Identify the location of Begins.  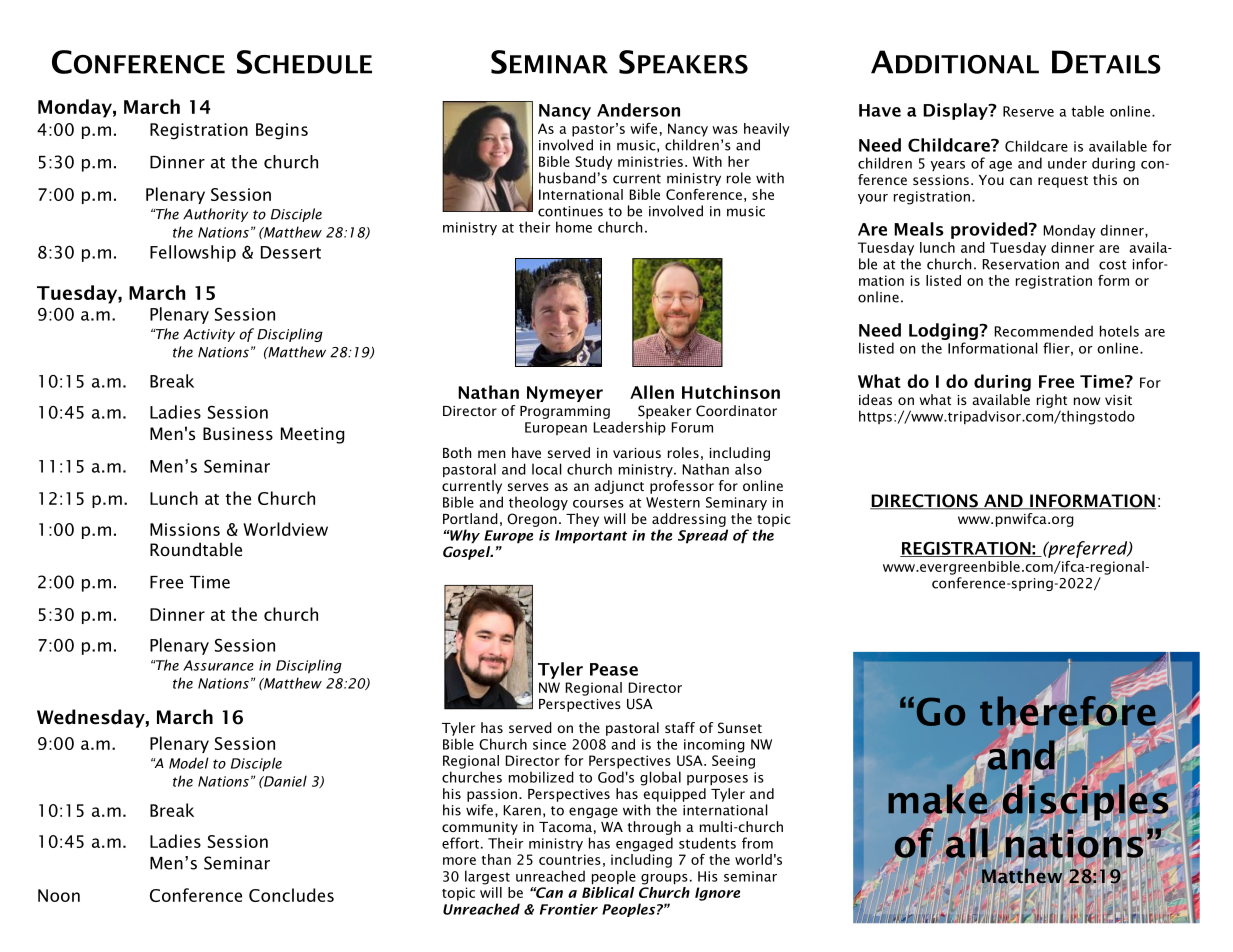
(282, 131).
